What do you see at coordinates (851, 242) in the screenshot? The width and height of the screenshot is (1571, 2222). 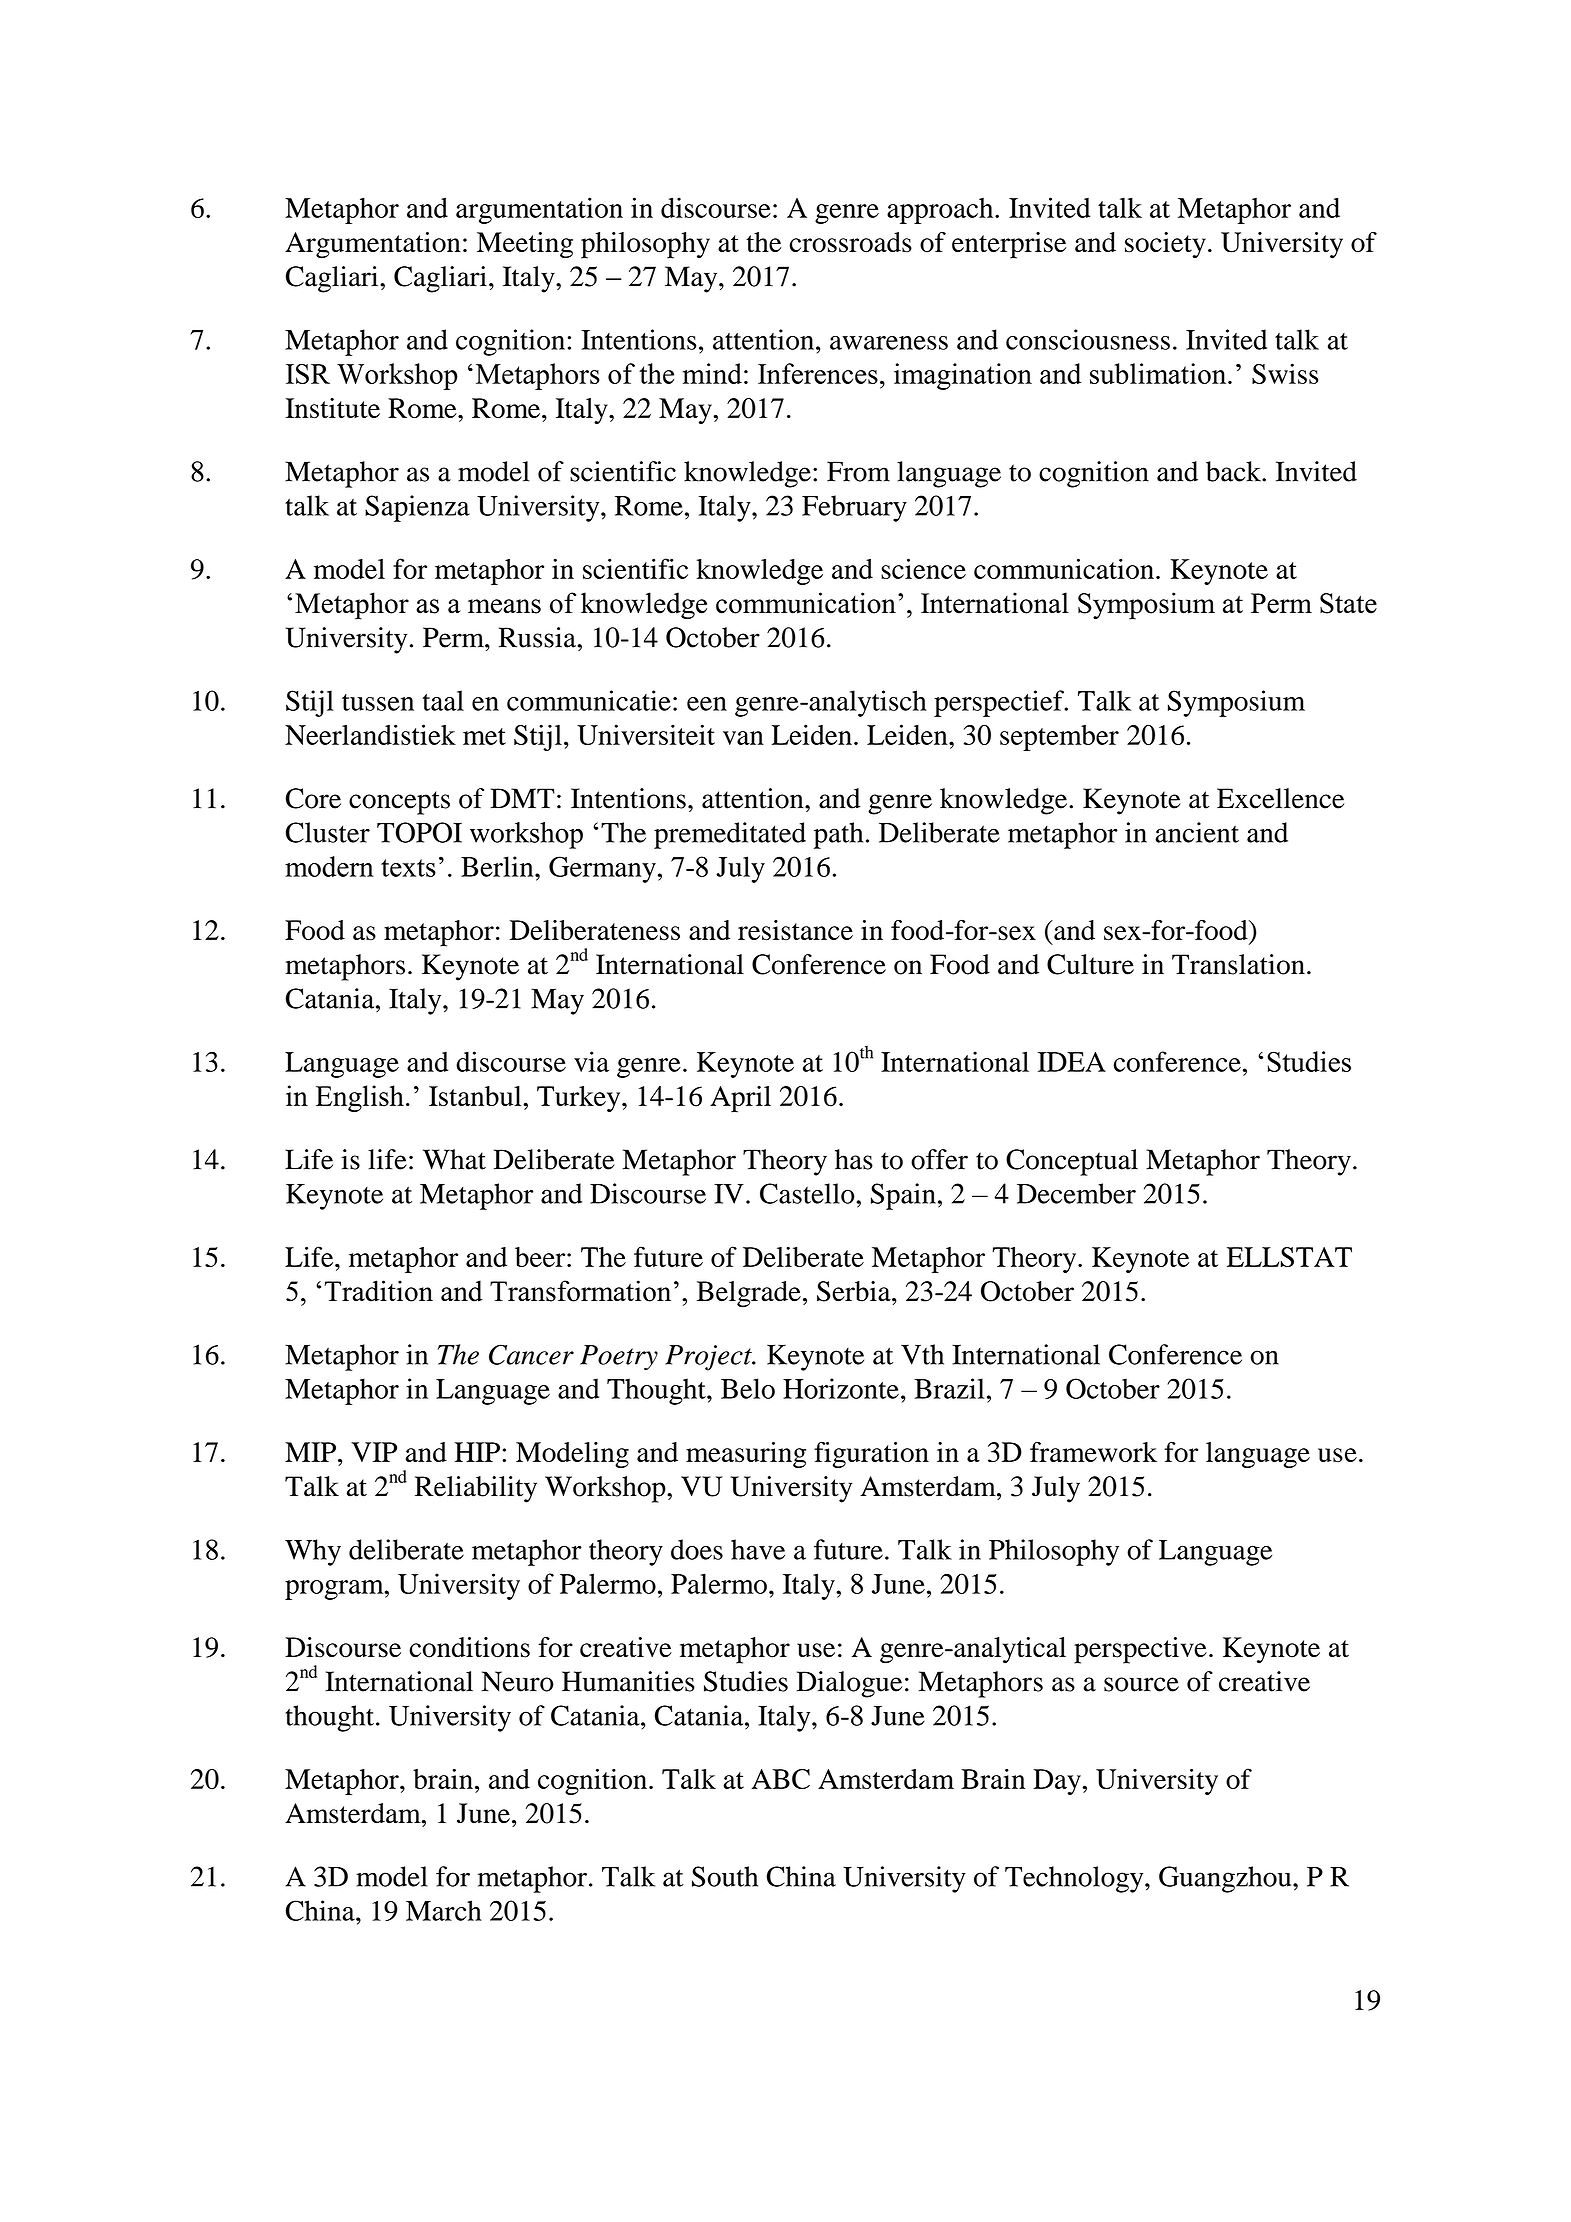 I see `crossroads` at bounding box center [851, 242].
